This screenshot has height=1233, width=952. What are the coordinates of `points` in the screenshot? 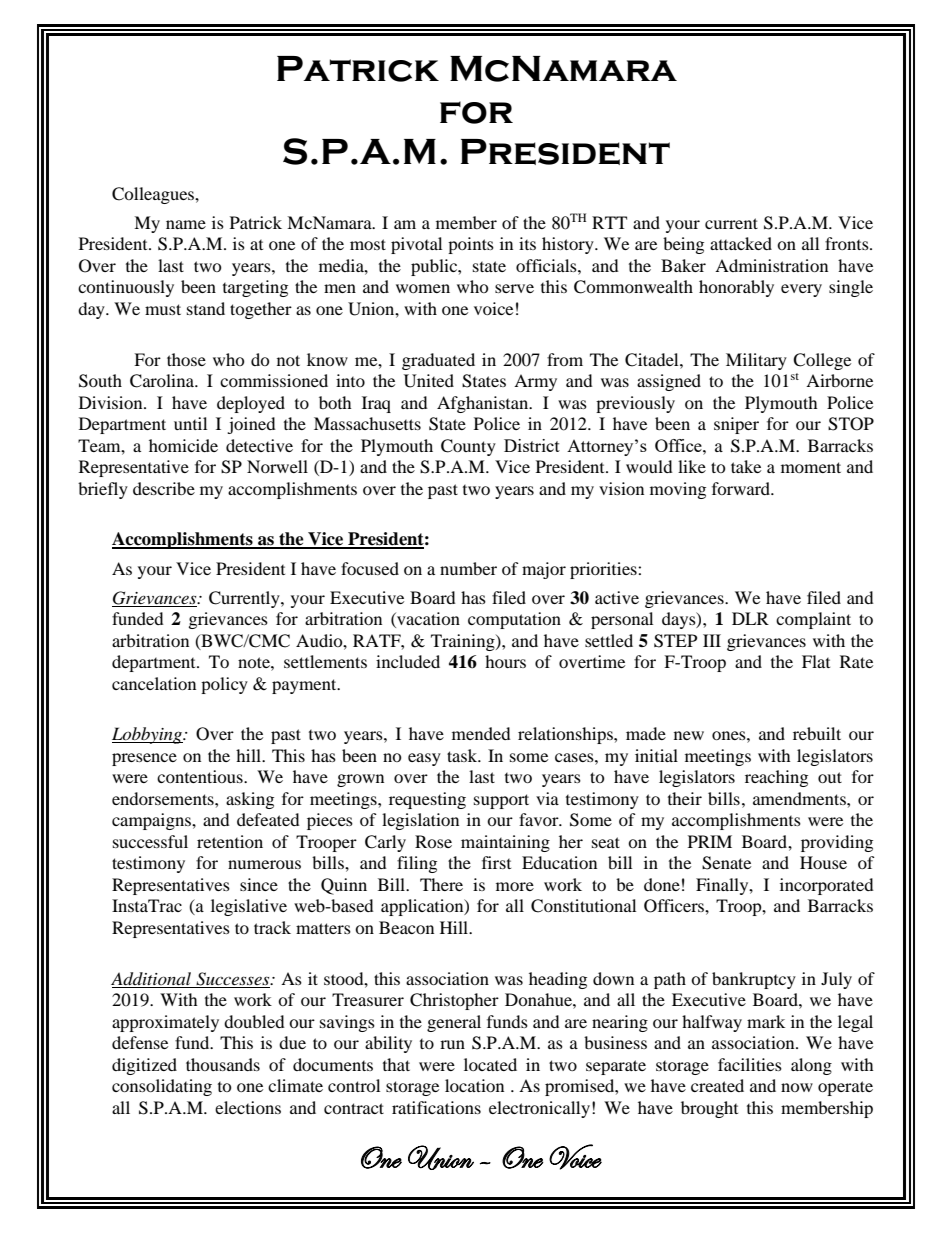 It's located at (471, 245).
